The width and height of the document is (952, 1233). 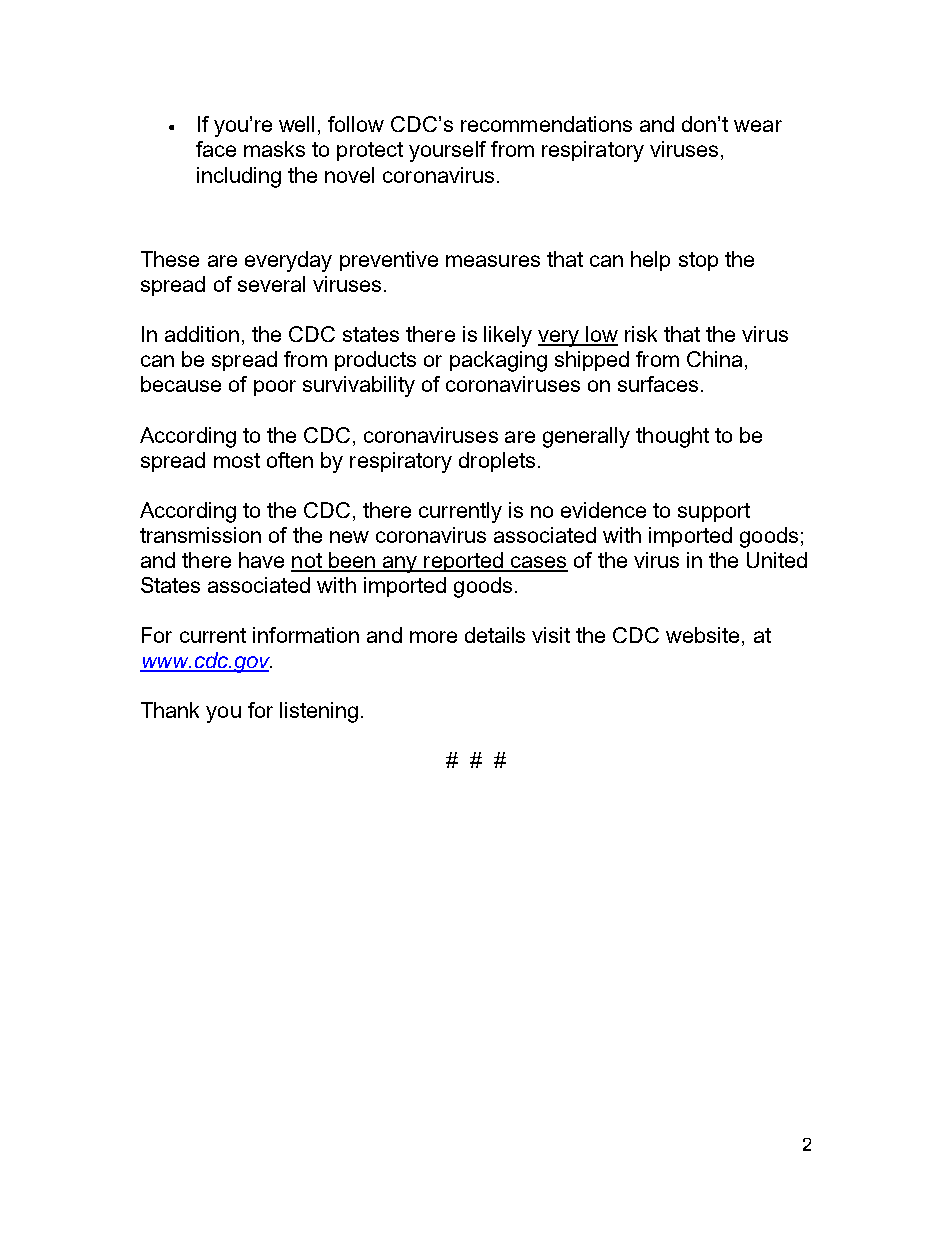 What do you see at coordinates (275, 388) in the document?
I see `poor` at bounding box center [275, 388].
